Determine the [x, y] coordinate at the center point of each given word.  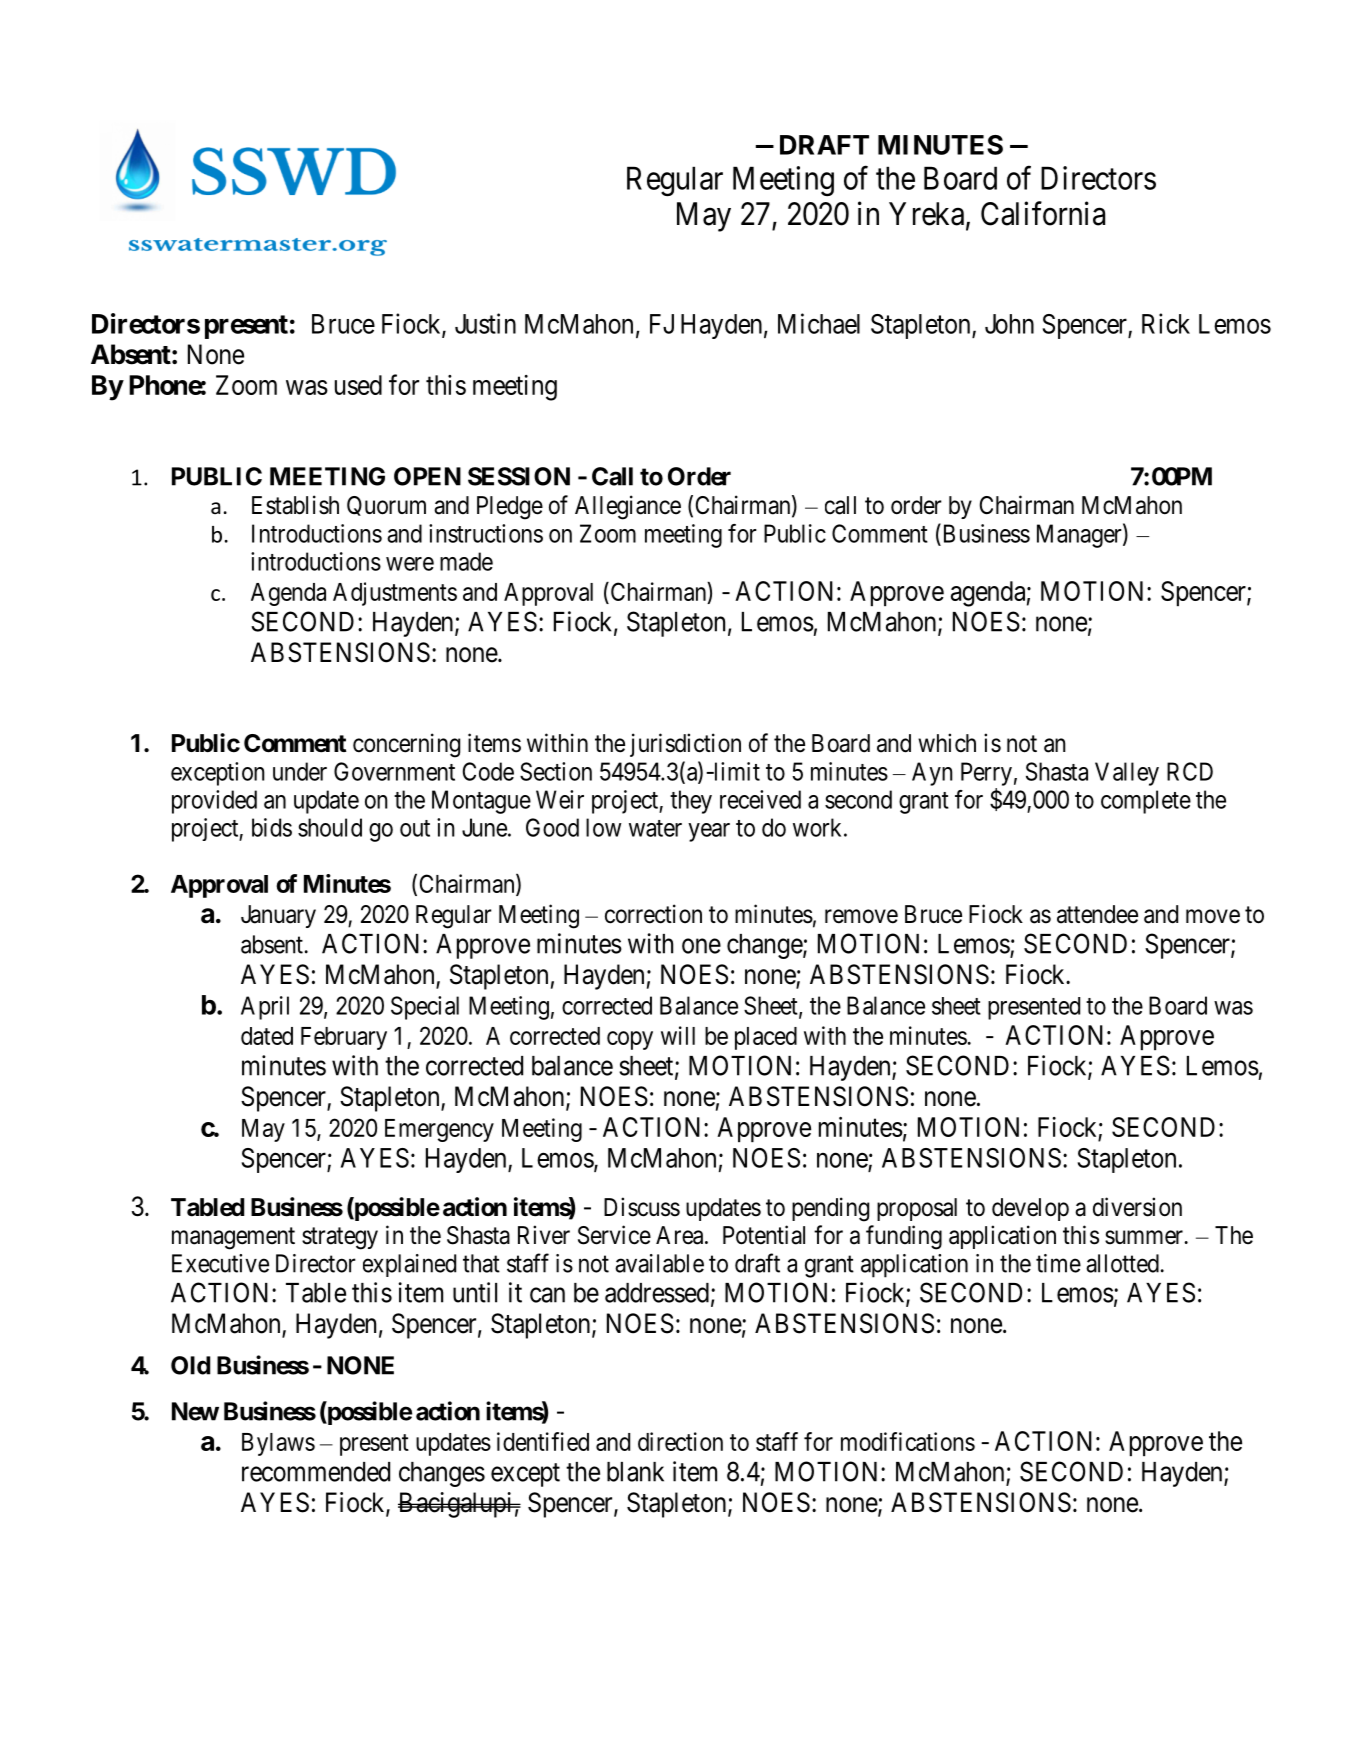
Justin [485, 323]
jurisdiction [685, 745]
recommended [316, 1472]
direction [680, 1441]
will [678, 1035]
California [1043, 213]
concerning [406, 745]
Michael [819, 323]
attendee [1097, 914]
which [947, 743]
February [344, 1038]
